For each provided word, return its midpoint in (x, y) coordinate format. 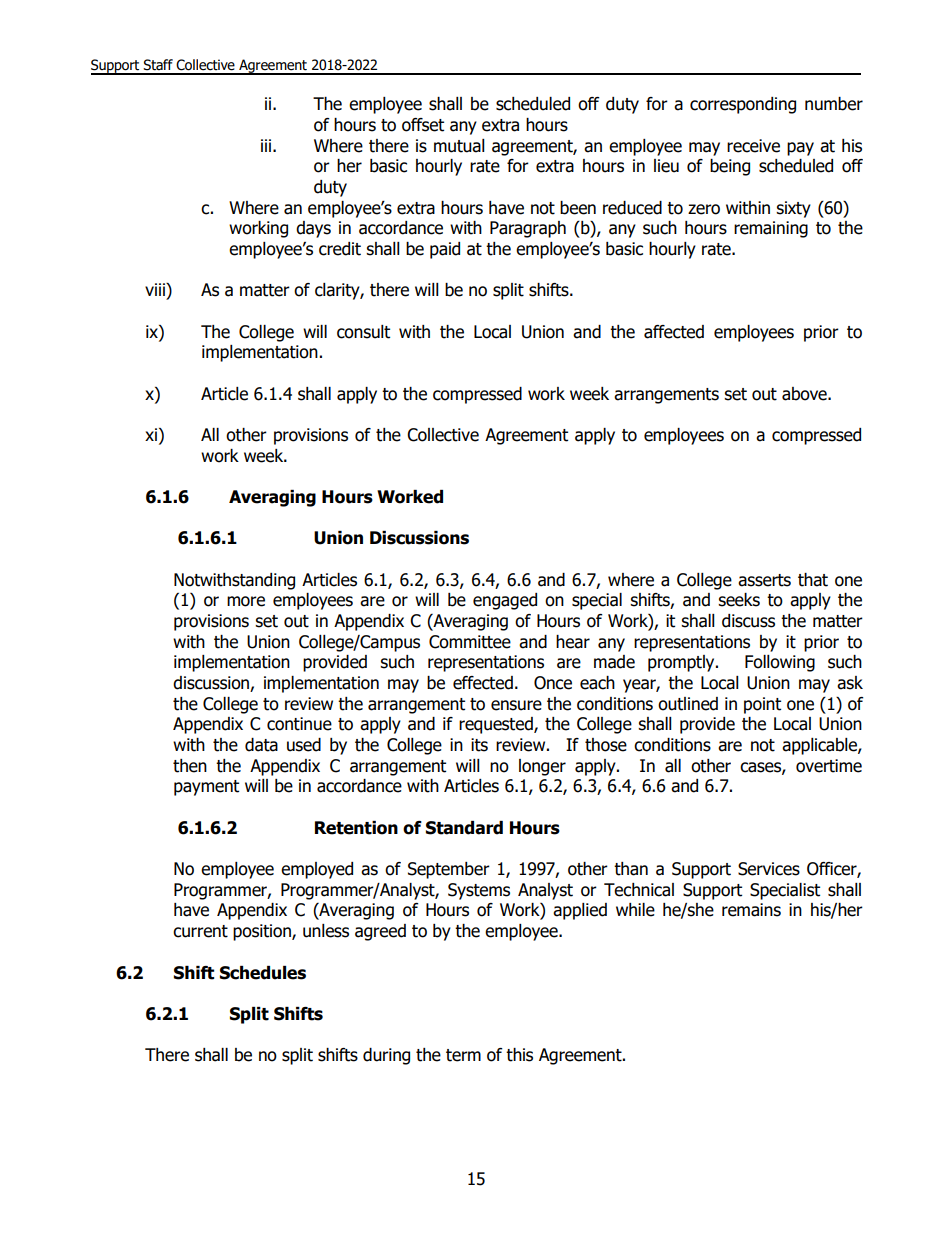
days (313, 229)
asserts (764, 580)
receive (753, 146)
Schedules (263, 973)
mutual (459, 146)
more (246, 601)
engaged (505, 601)
